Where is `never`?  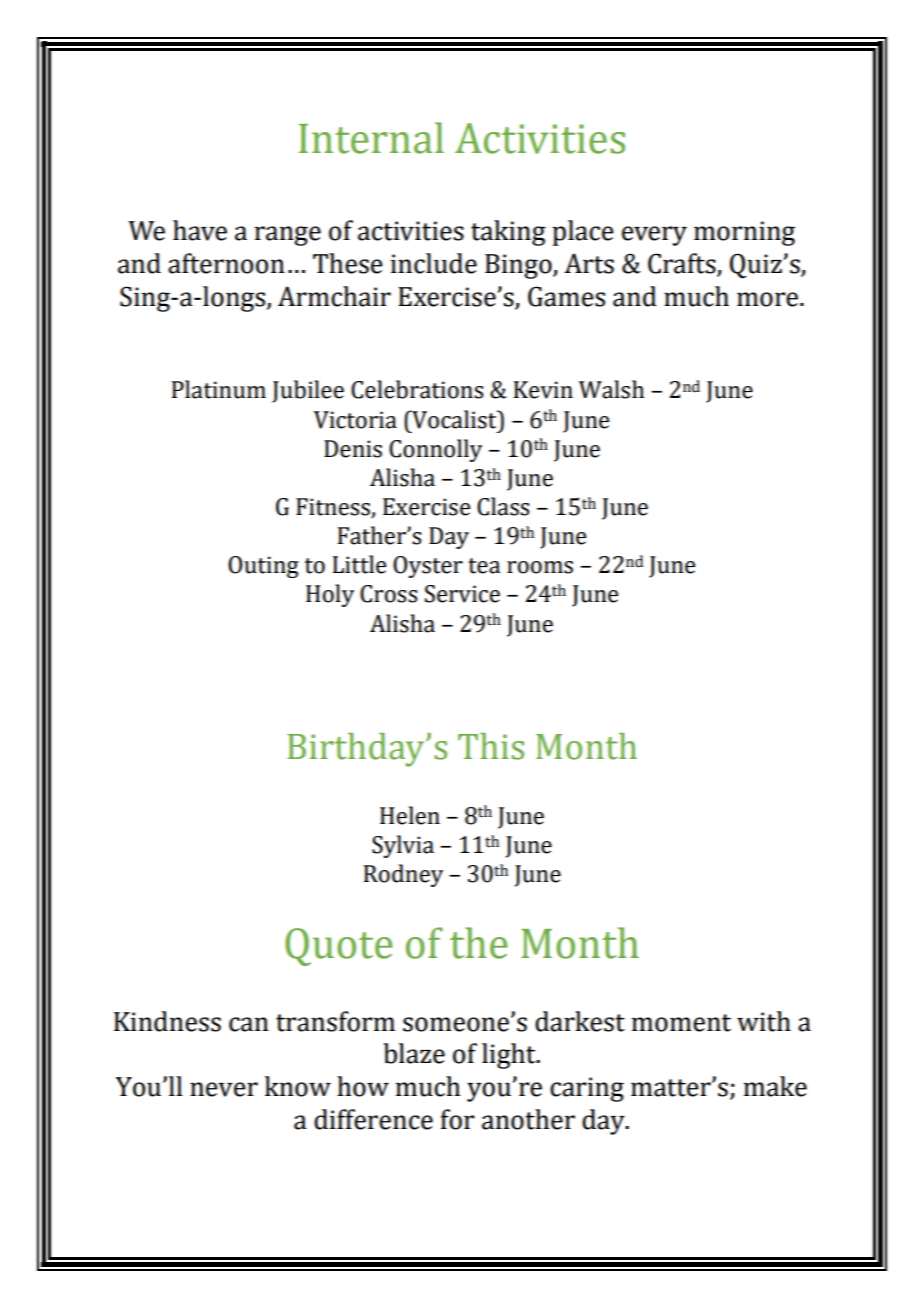
never is located at coordinates (224, 1089).
